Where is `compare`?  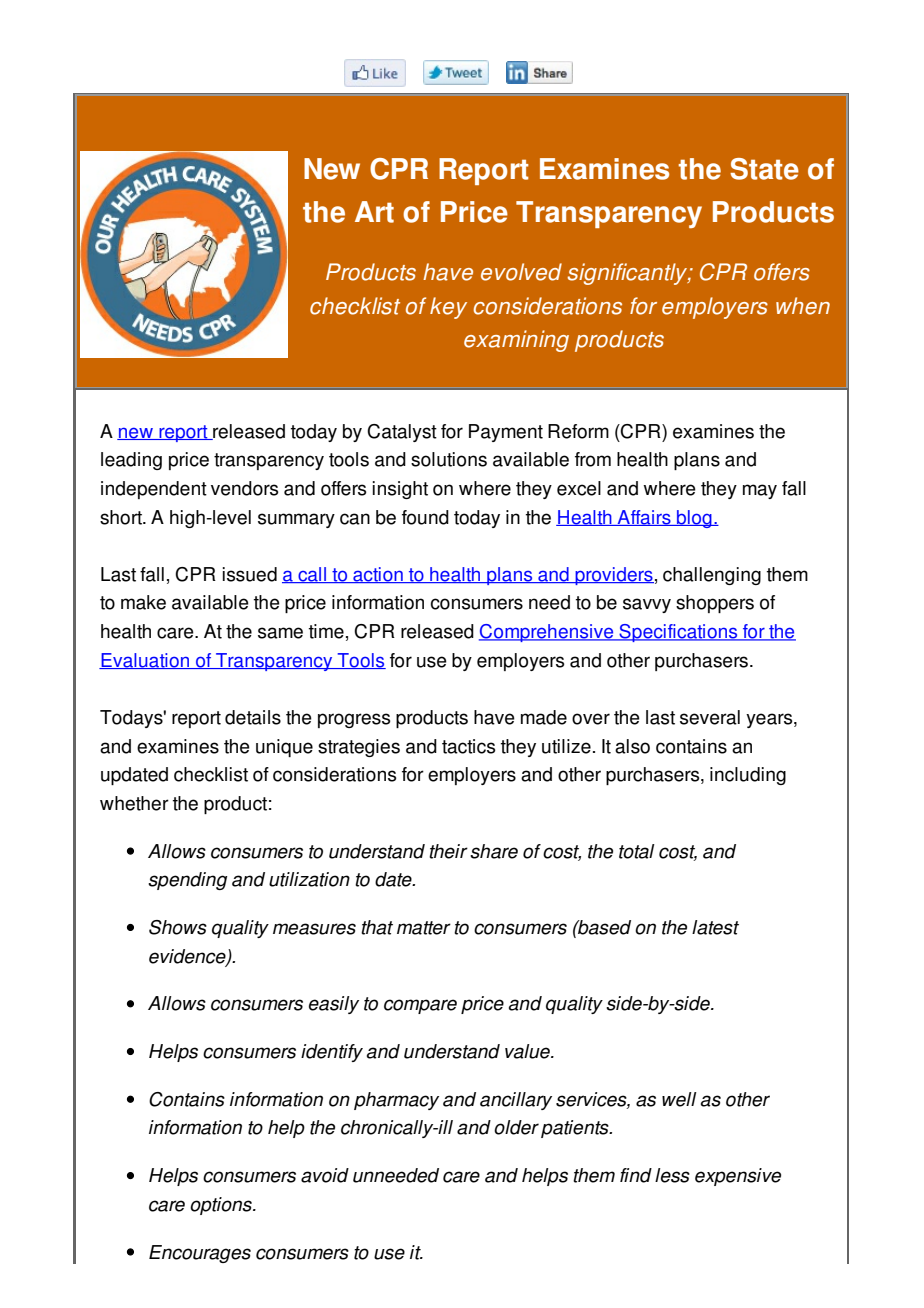 compare is located at coordinates (420, 1006).
